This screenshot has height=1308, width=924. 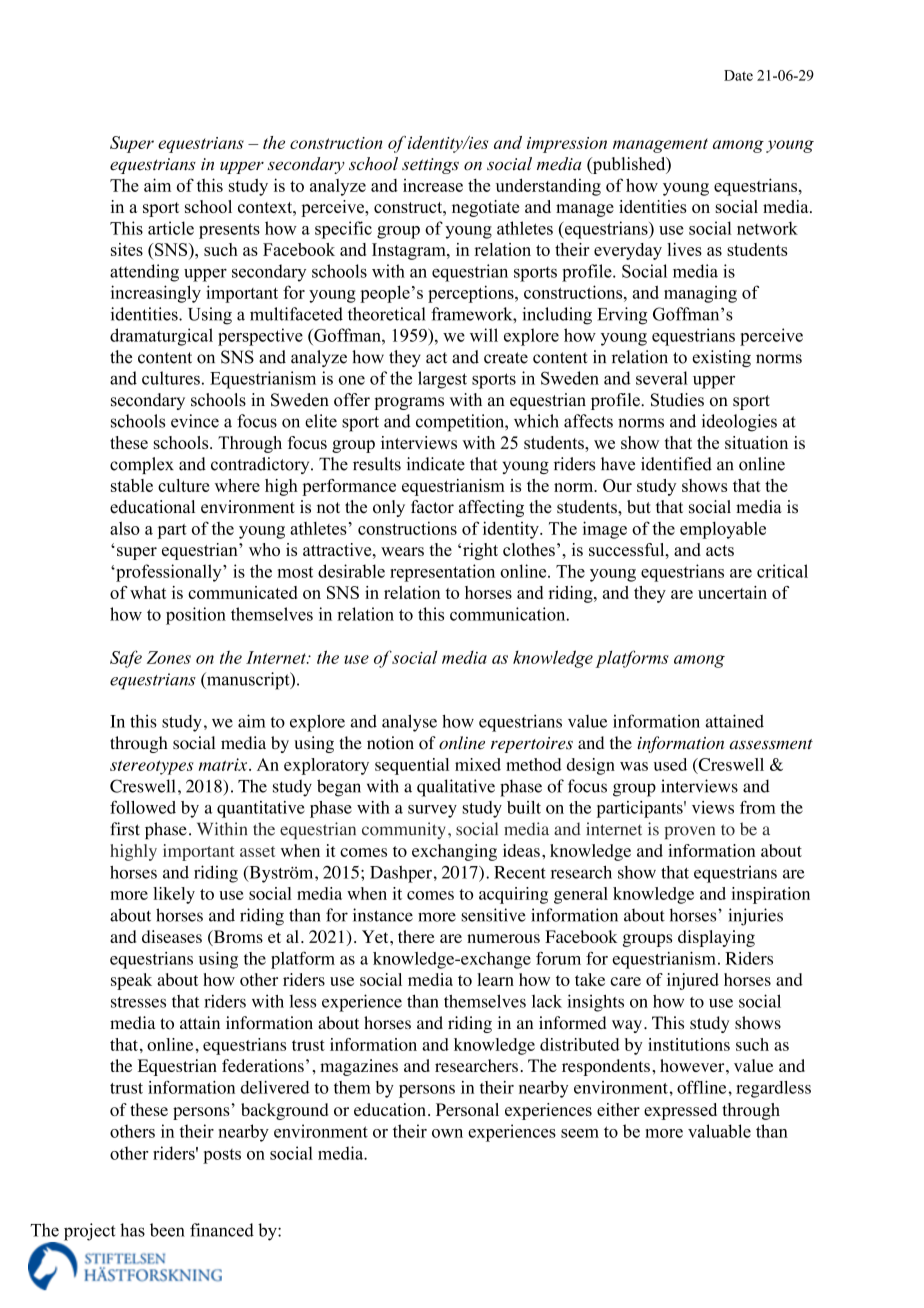 I want to click on largest, so click(x=442, y=380).
